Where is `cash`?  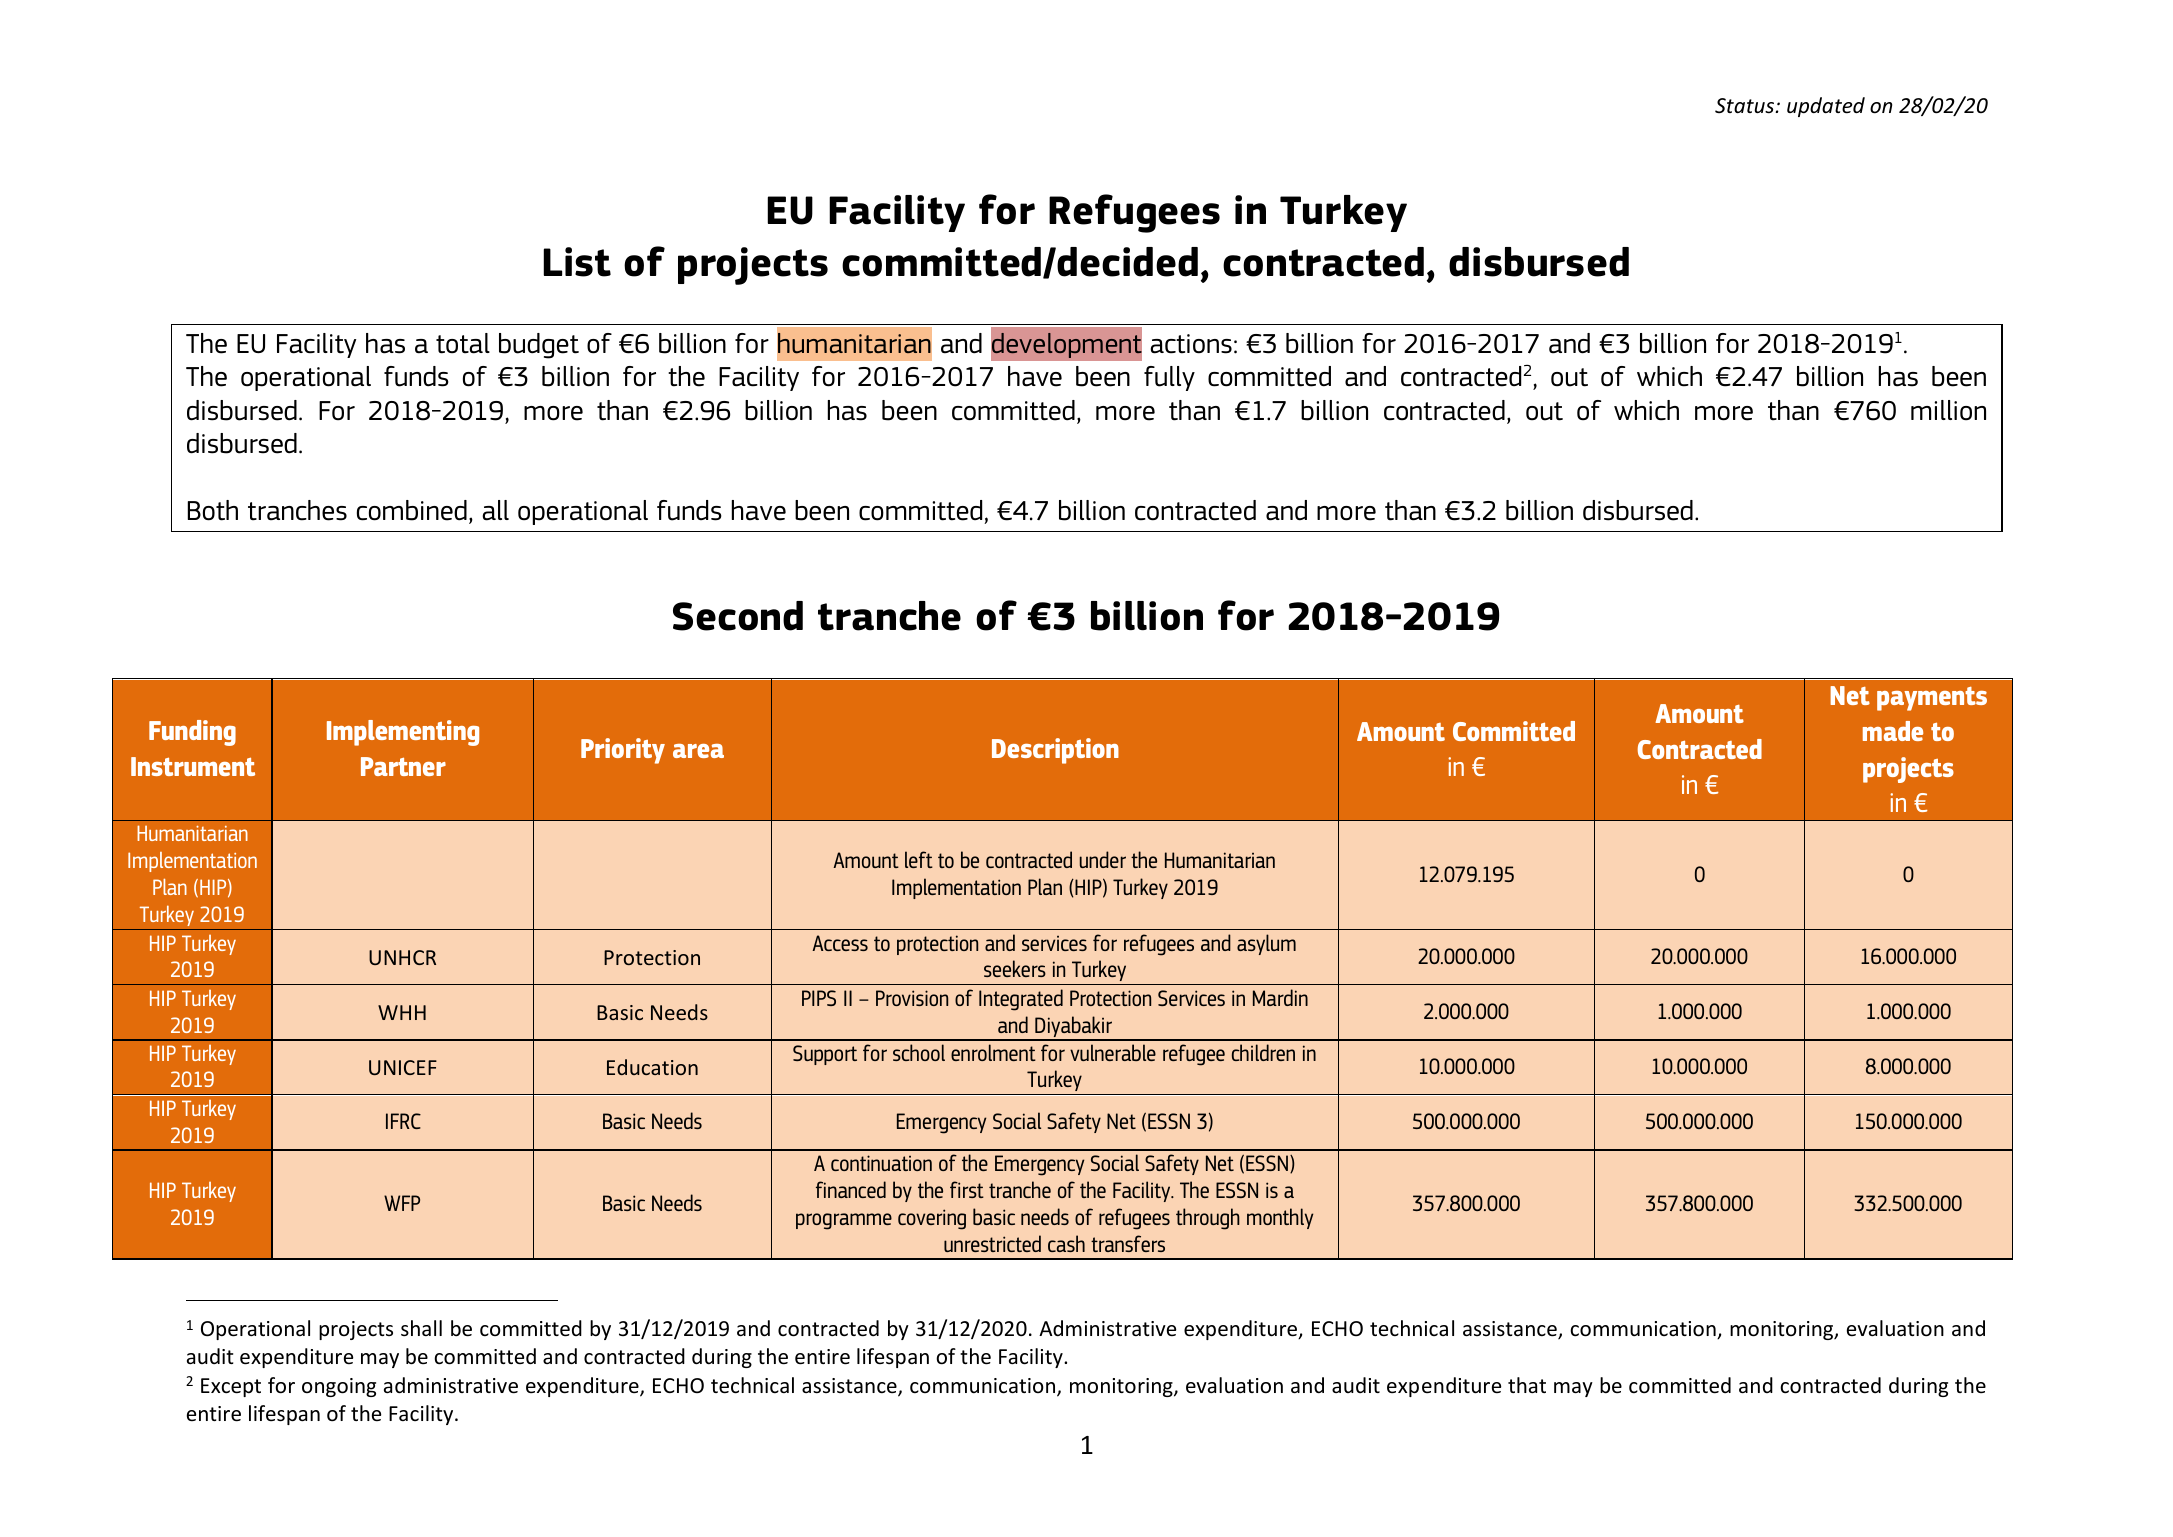 cash is located at coordinates (1066, 1243).
